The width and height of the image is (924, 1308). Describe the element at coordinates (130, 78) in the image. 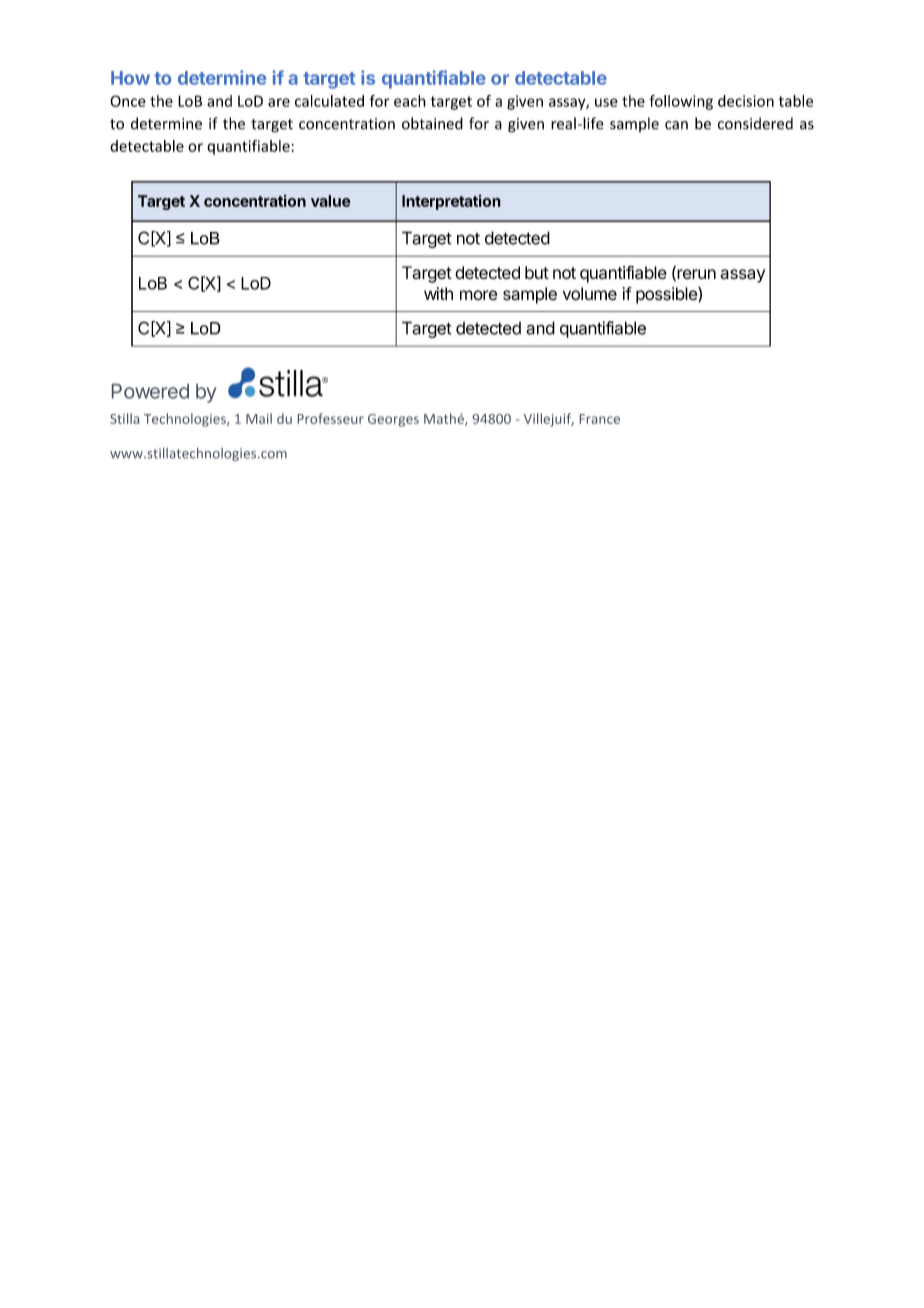

I see `How` at that location.
